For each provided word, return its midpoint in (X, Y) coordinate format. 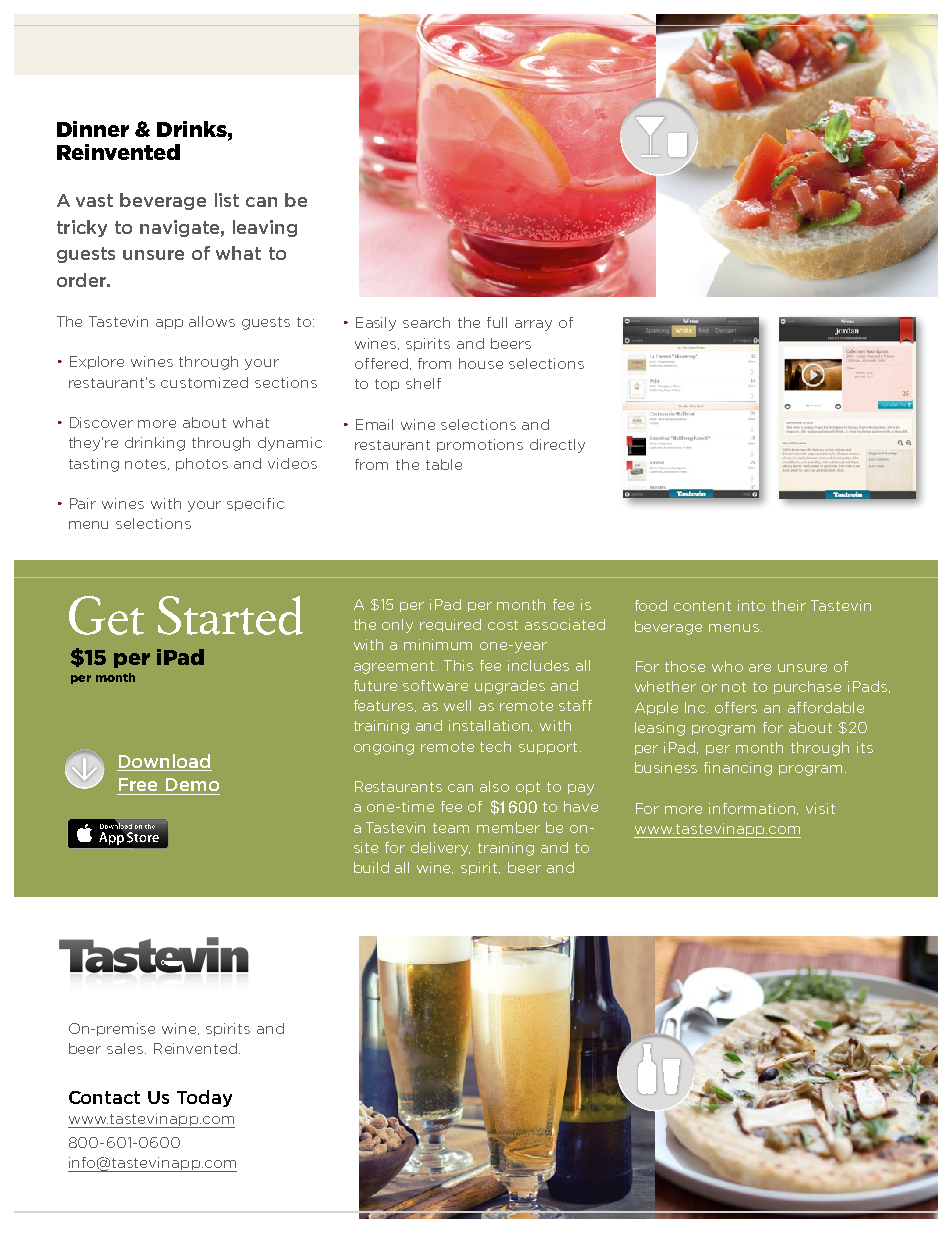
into (751, 605)
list (227, 200)
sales (126, 1048)
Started (230, 615)
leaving (265, 228)
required (450, 625)
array (533, 325)
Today (204, 1098)
